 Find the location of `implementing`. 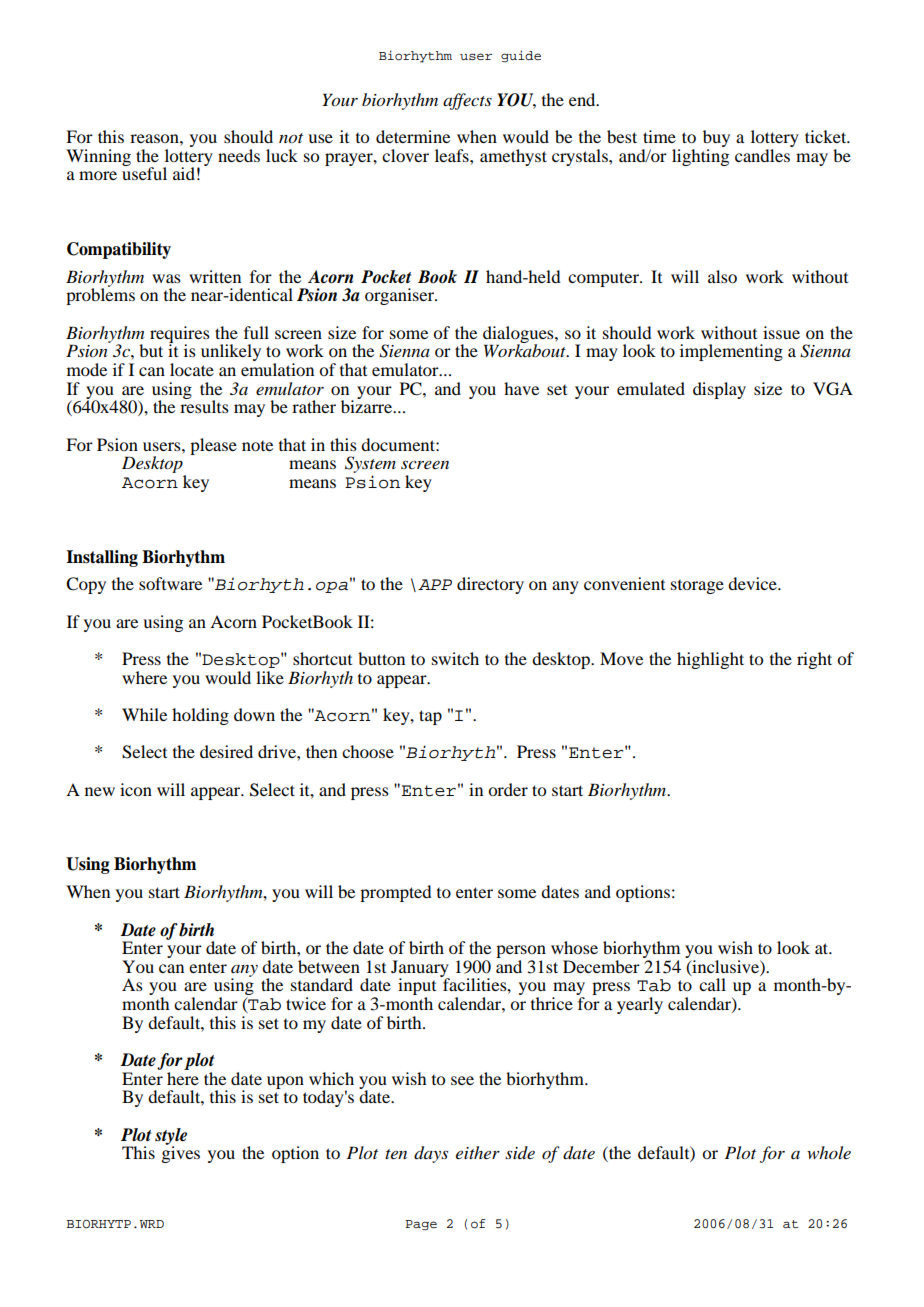

implementing is located at coordinates (731, 352).
